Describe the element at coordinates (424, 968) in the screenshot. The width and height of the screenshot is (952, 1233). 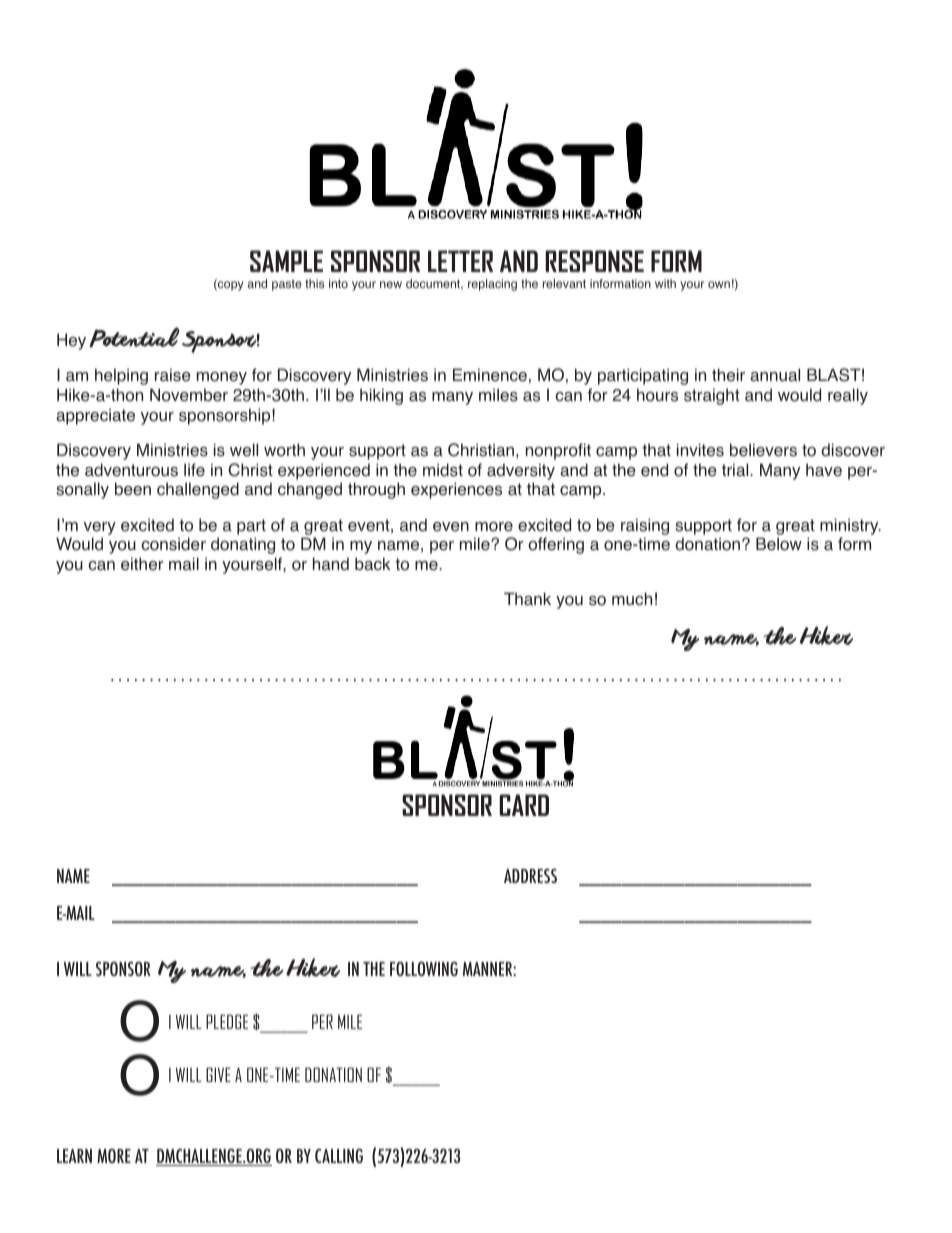
I see `FOLLOWING` at that location.
